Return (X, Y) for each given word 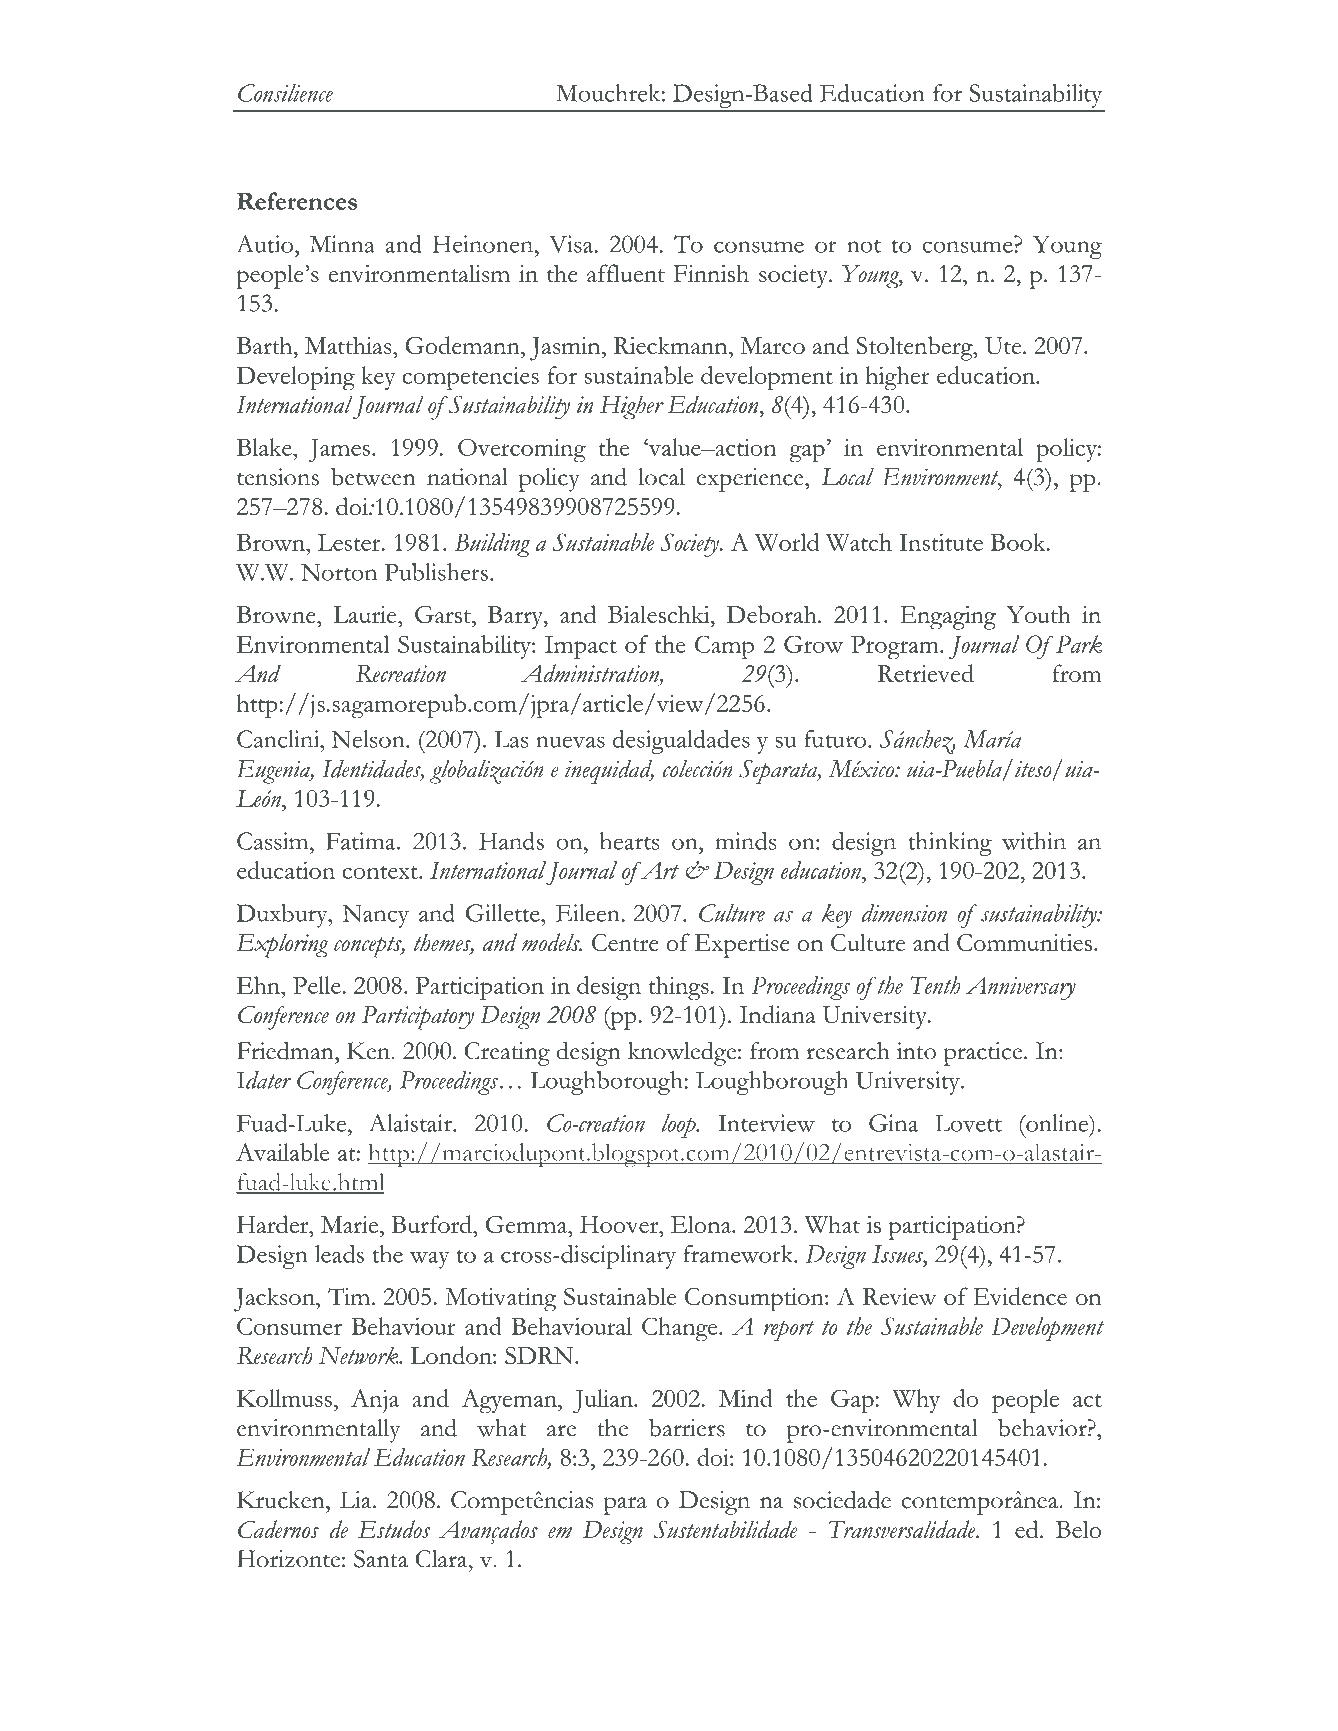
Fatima (362, 841)
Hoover (620, 1224)
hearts (629, 841)
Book (1019, 542)
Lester (350, 542)
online (1057, 1123)
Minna (342, 244)
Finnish (711, 273)
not (864, 246)
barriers (687, 1428)
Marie (351, 1224)
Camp (724, 647)
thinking (950, 844)
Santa (381, 1559)
